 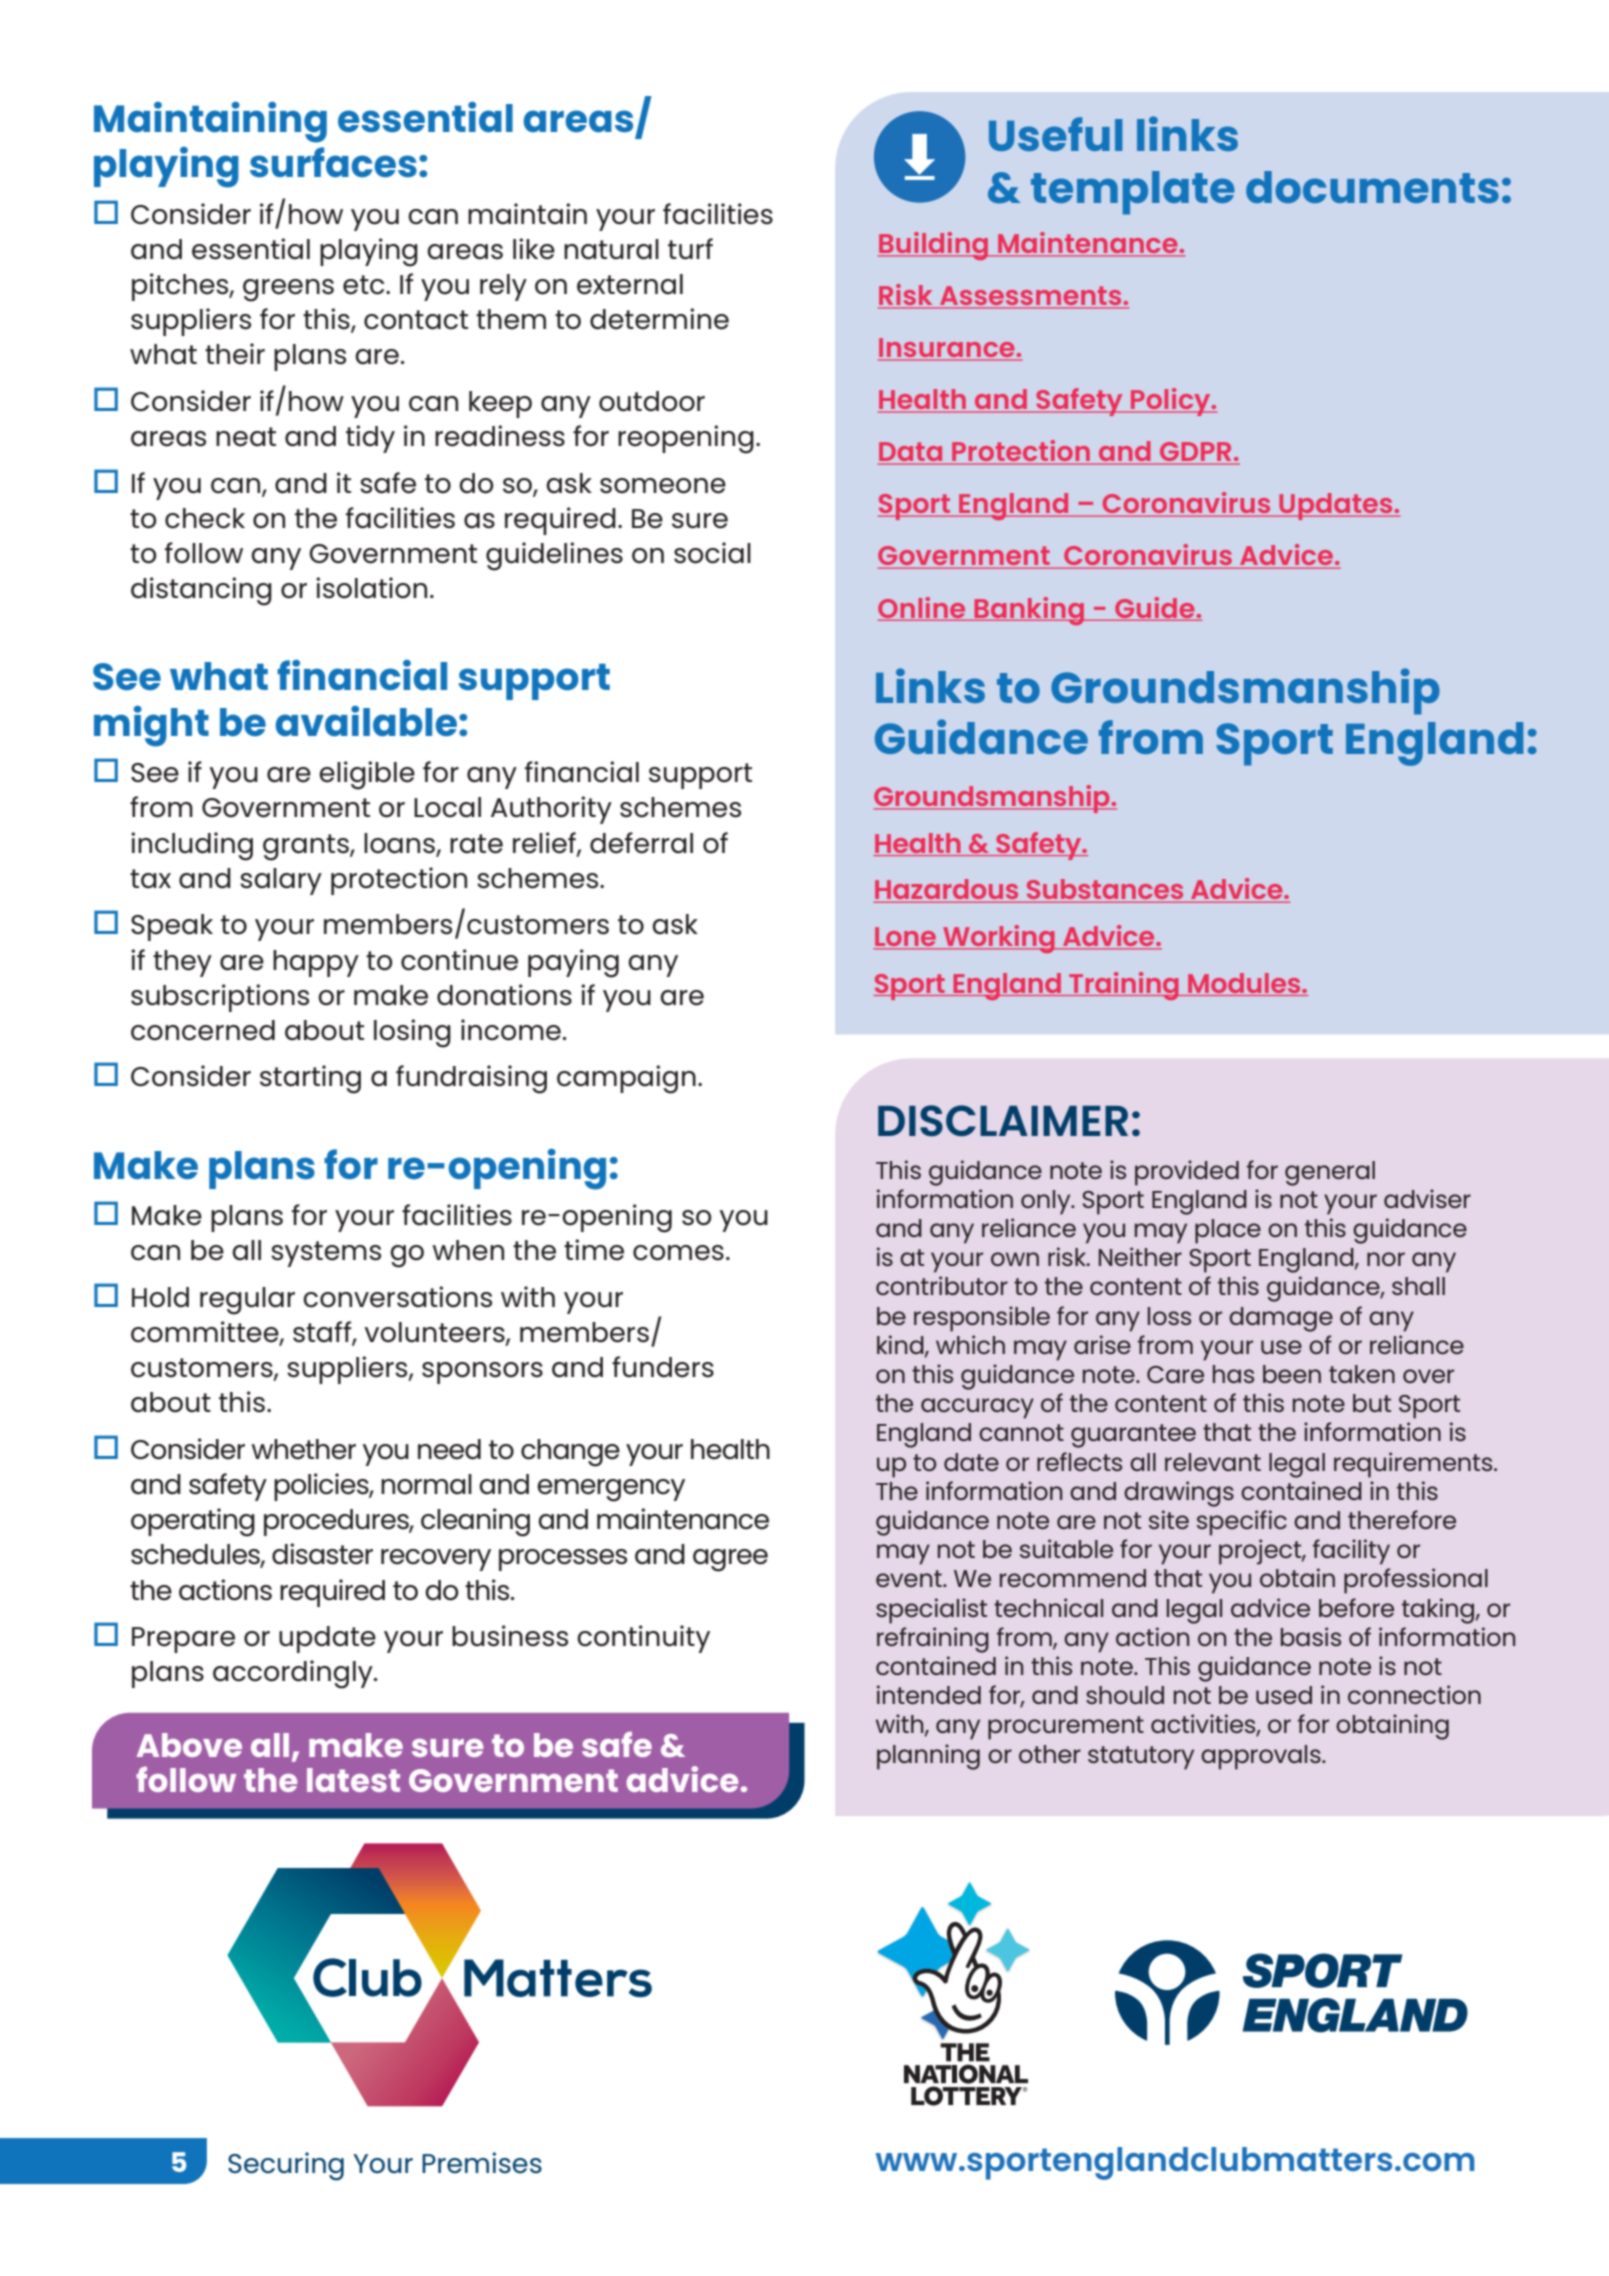 What do you see at coordinates (294, 1674) in the screenshot?
I see `accordingly` at bounding box center [294, 1674].
